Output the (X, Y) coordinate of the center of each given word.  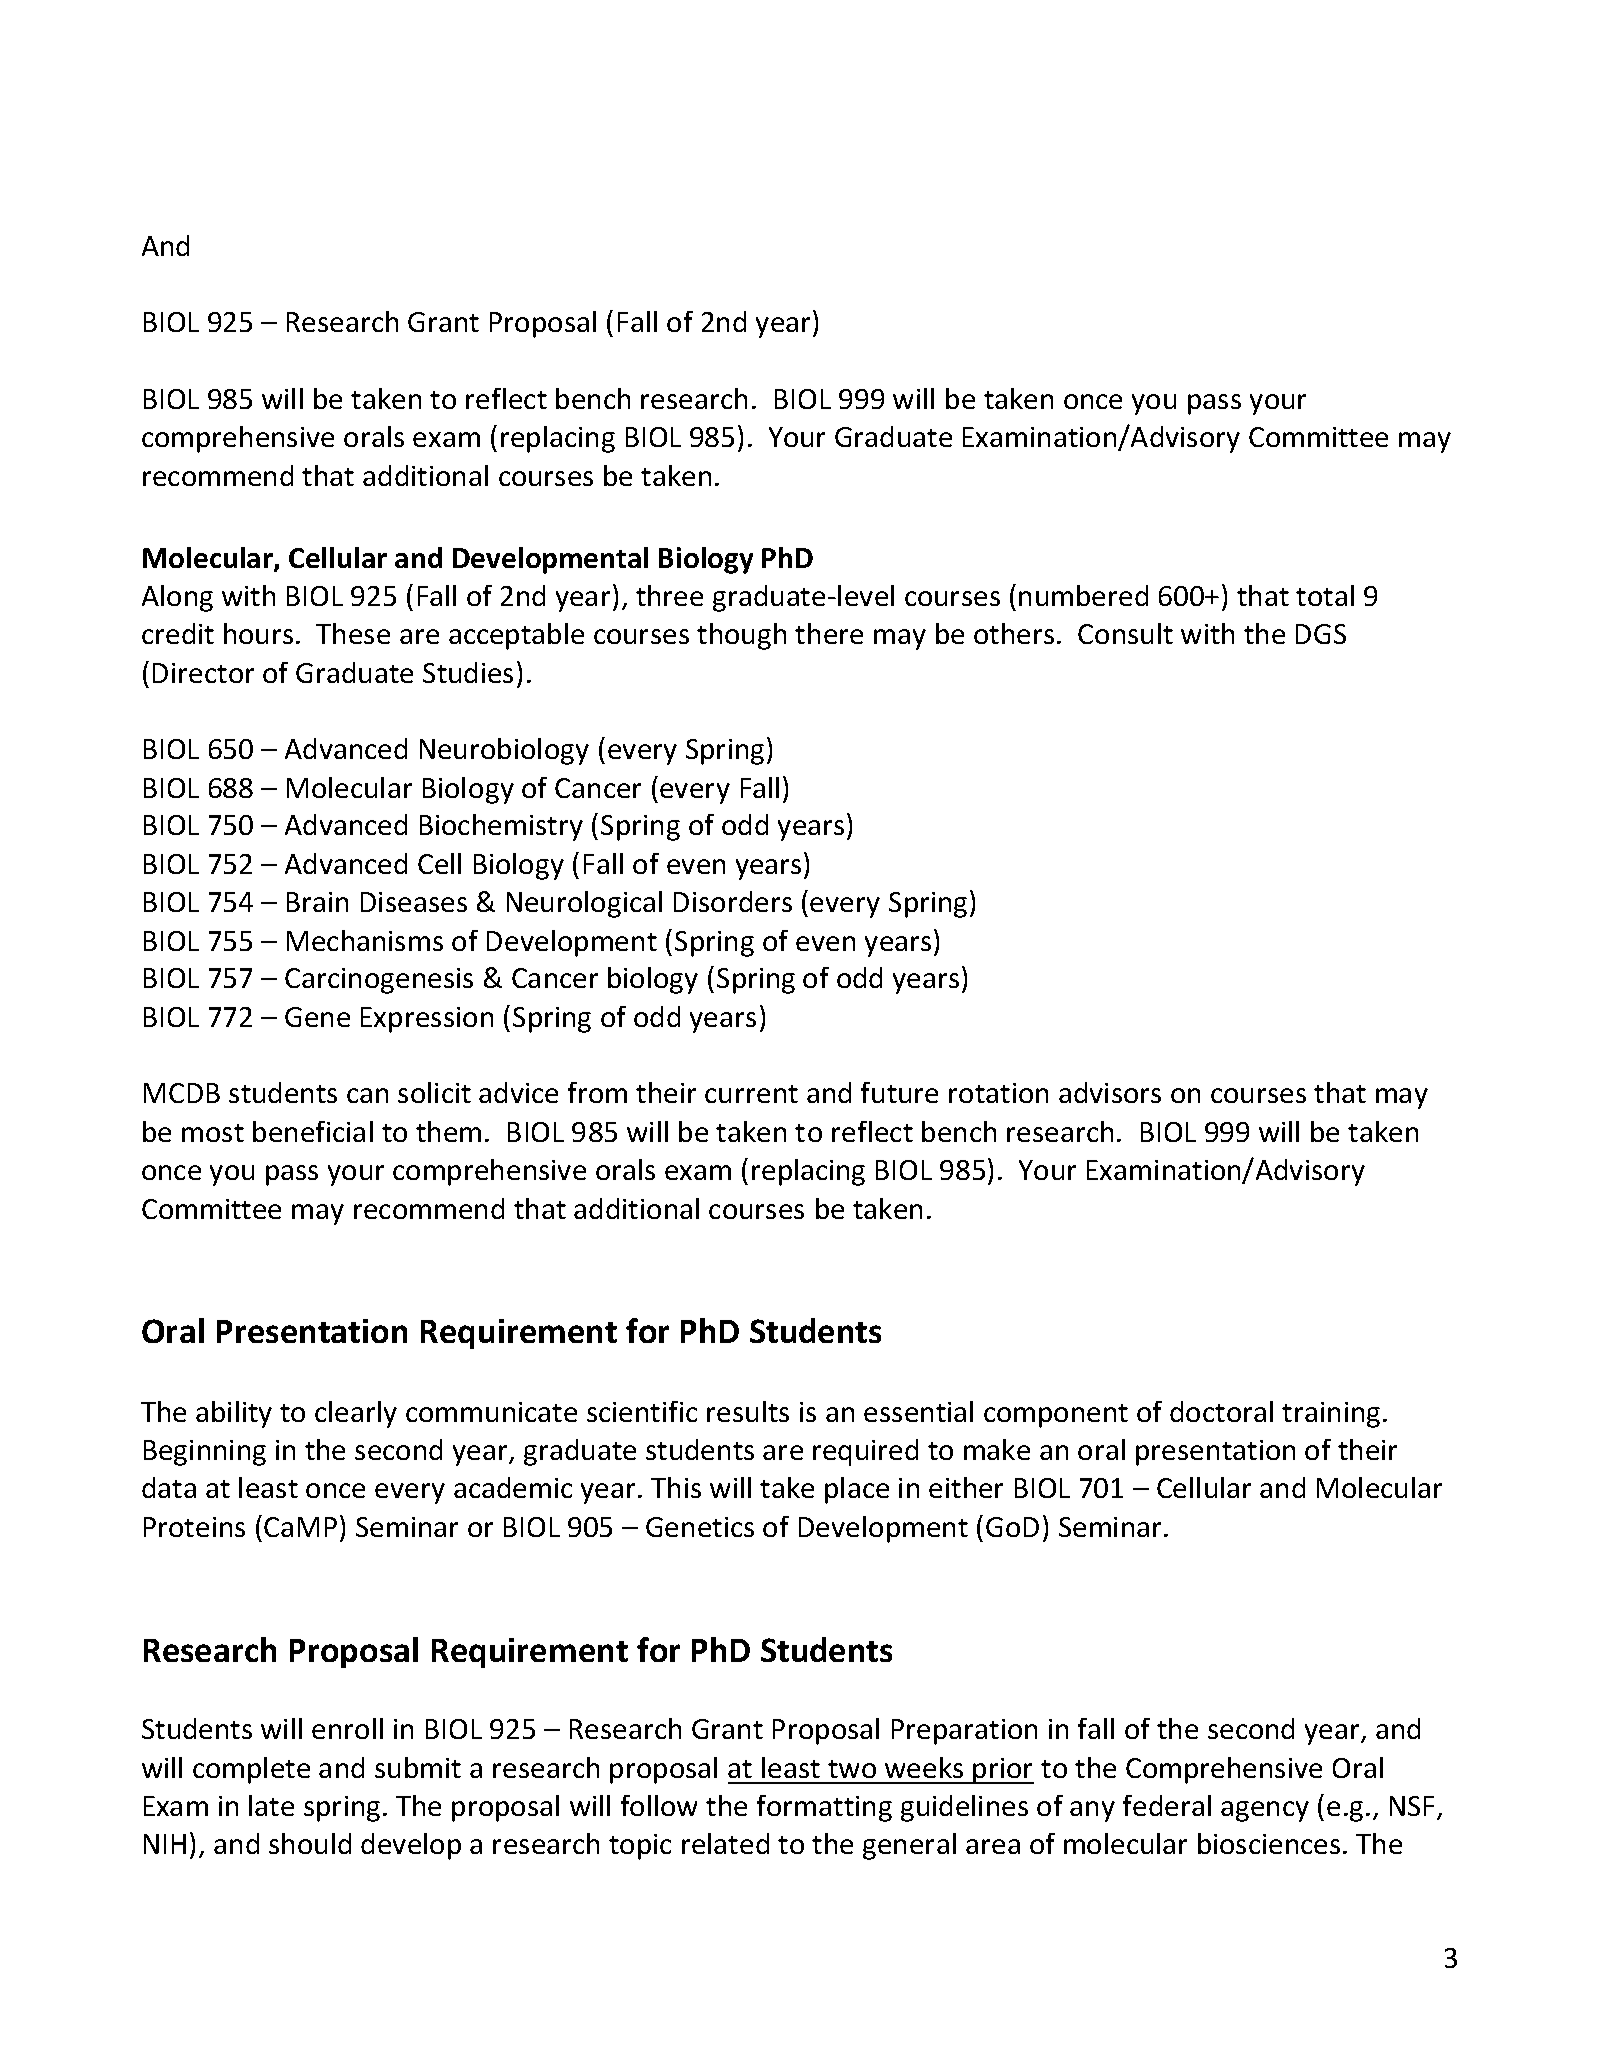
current (751, 1094)
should (310, 1843)
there (829, 633)
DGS (1321, 634)
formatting (824, 1808)
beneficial (313, 1131)
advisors (1110, 1092)
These (353, 633)
